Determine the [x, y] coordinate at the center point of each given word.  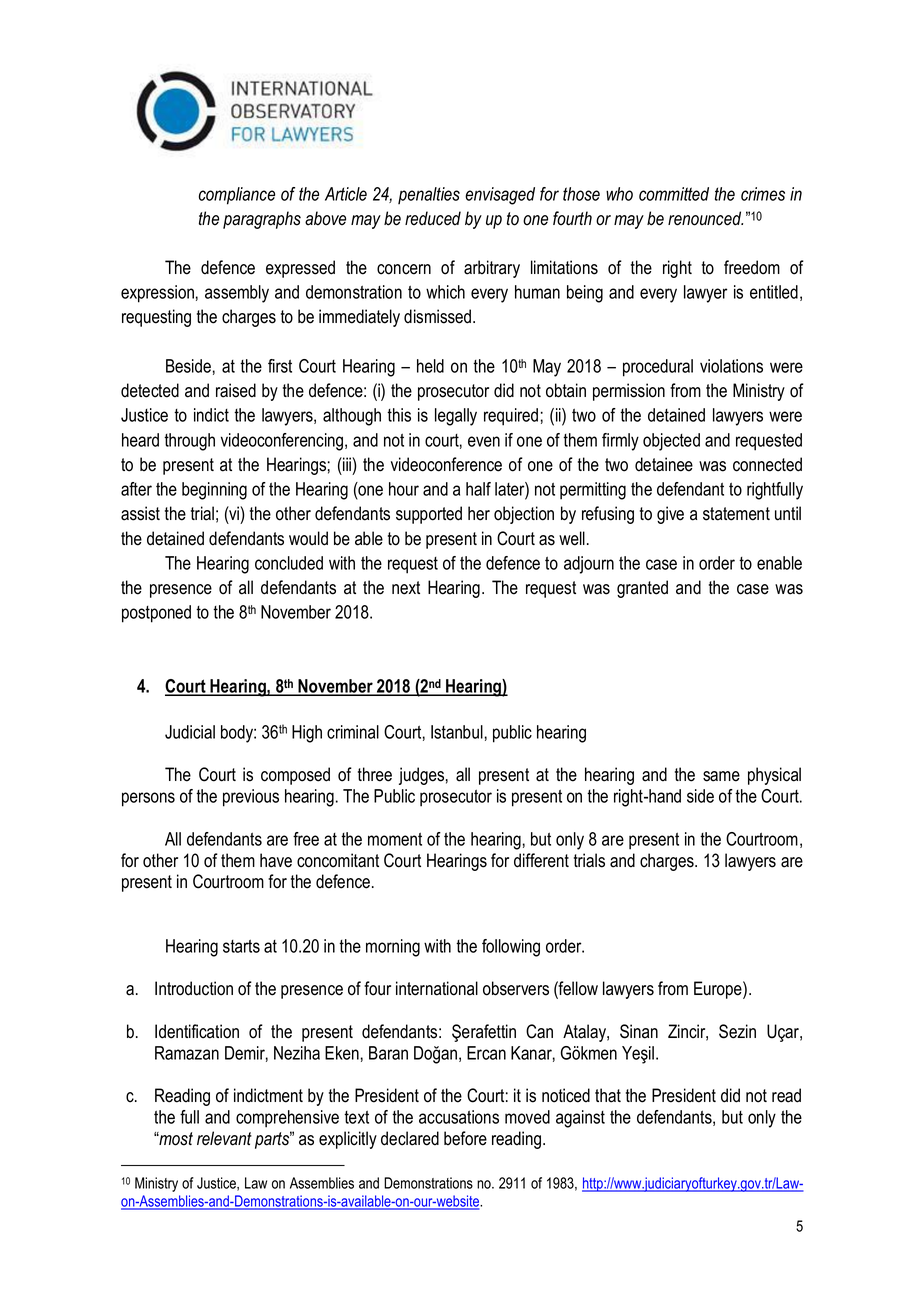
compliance [237, 196]
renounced [705, 218]
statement [736, 514]
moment [395, 839]
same [721, 776]
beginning [214, 491]
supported [429, 515]
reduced [433, 218]
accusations [459, 1117]
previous [251, 798]
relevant [224, 1138]
